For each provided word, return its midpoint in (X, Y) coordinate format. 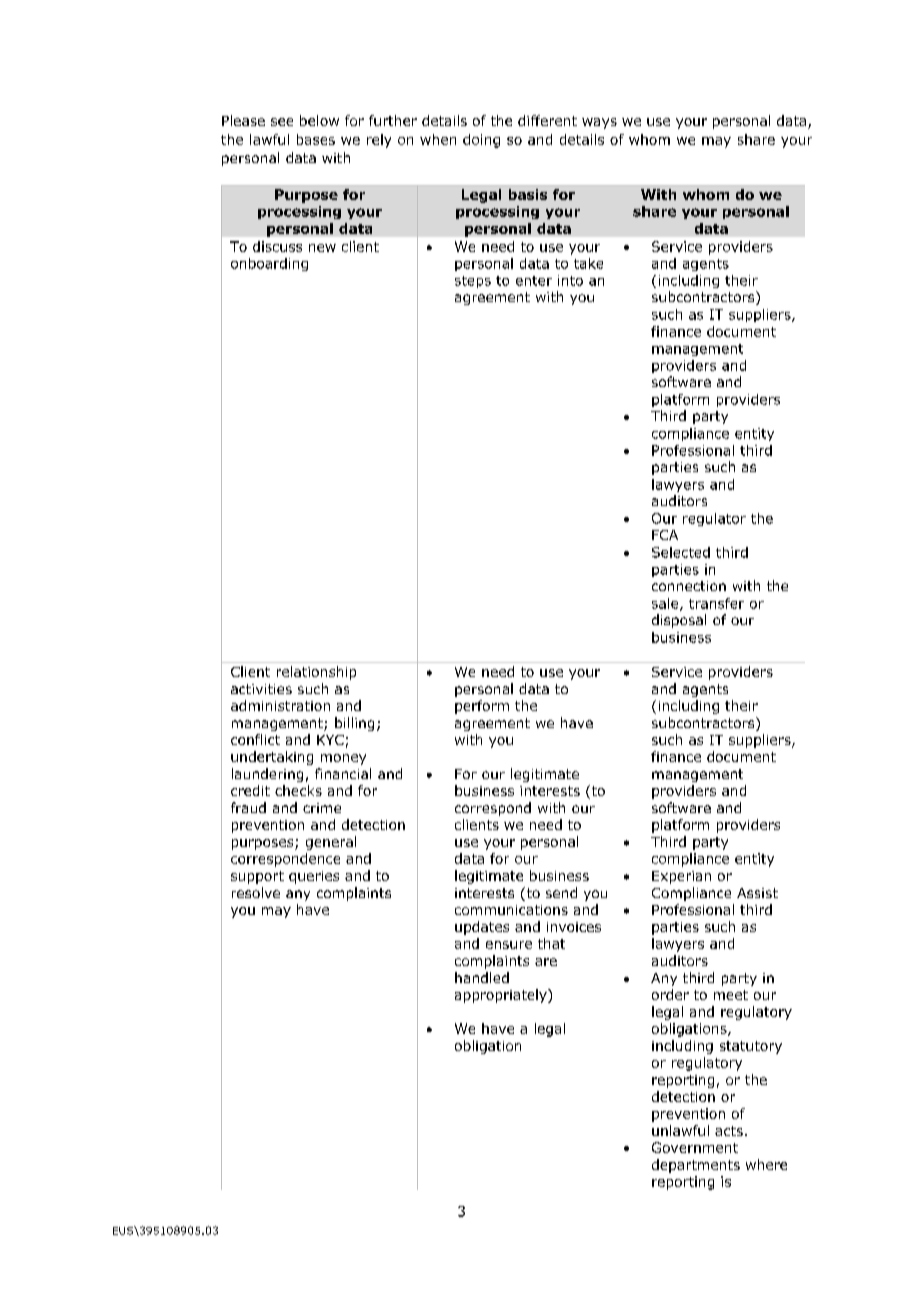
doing (481, 141)
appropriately (502, 996)
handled (482, 977)
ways (599, 123)
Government (695, 1147)
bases (316, 139)
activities (261, 689)
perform (482, 707)
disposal (679, 621)
